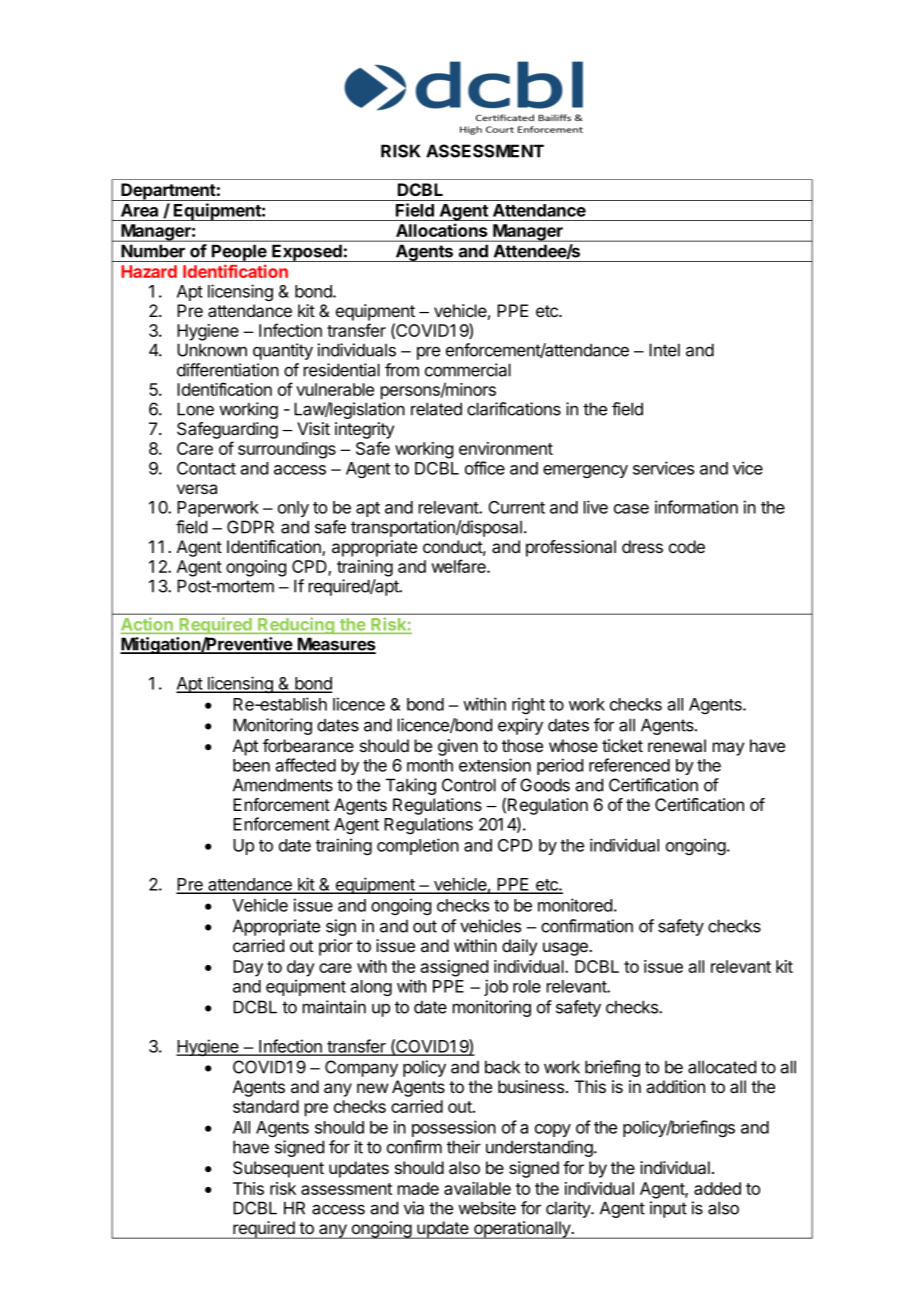 This screenshot has height=1308, width=924. Describe the element at coordinates (485, 468) in the screenshot. I see `office` at that location.
